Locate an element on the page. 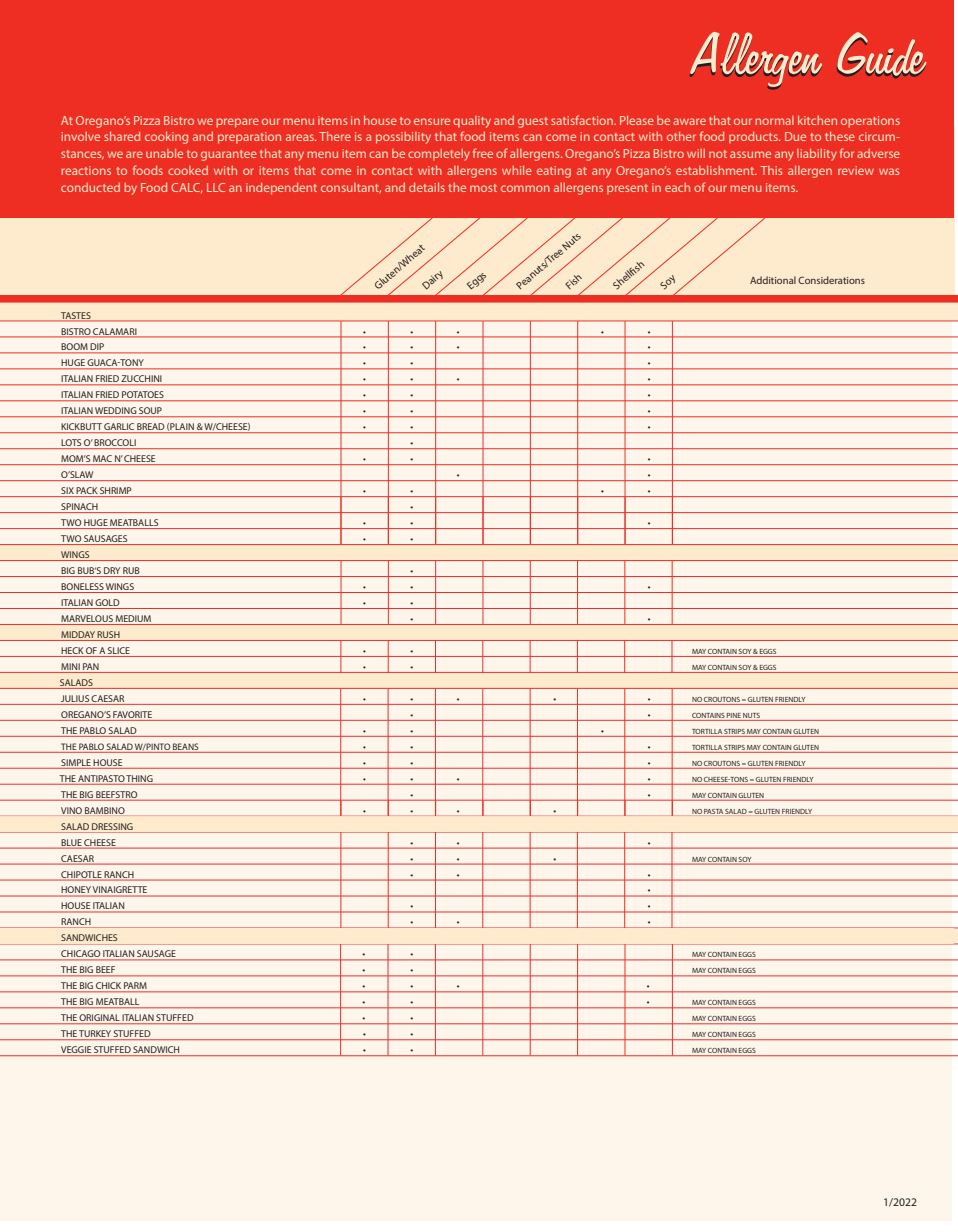 The image size is (958, 1232). PASTA is located at coordinates (713, 811).
